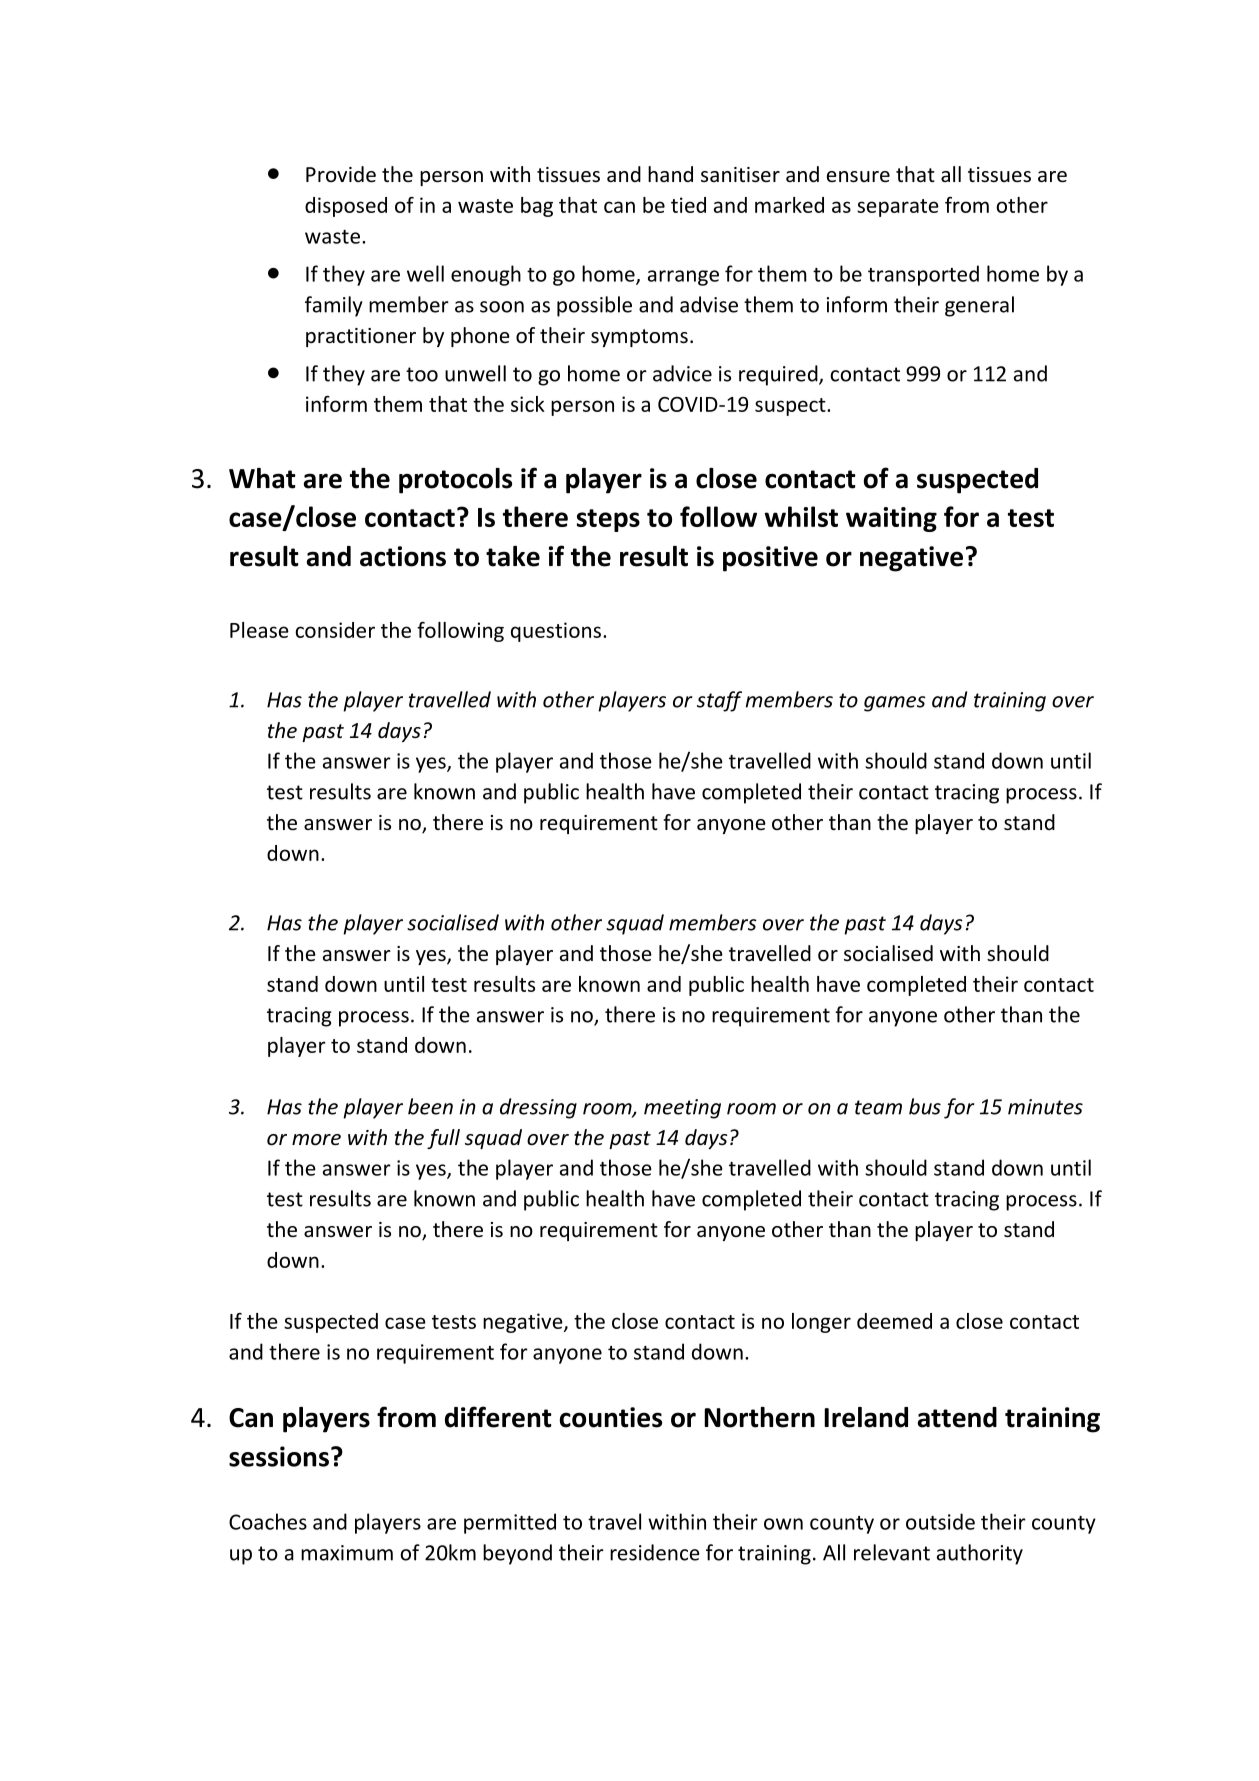  I want to click on maximum, so click(347, 1553).
